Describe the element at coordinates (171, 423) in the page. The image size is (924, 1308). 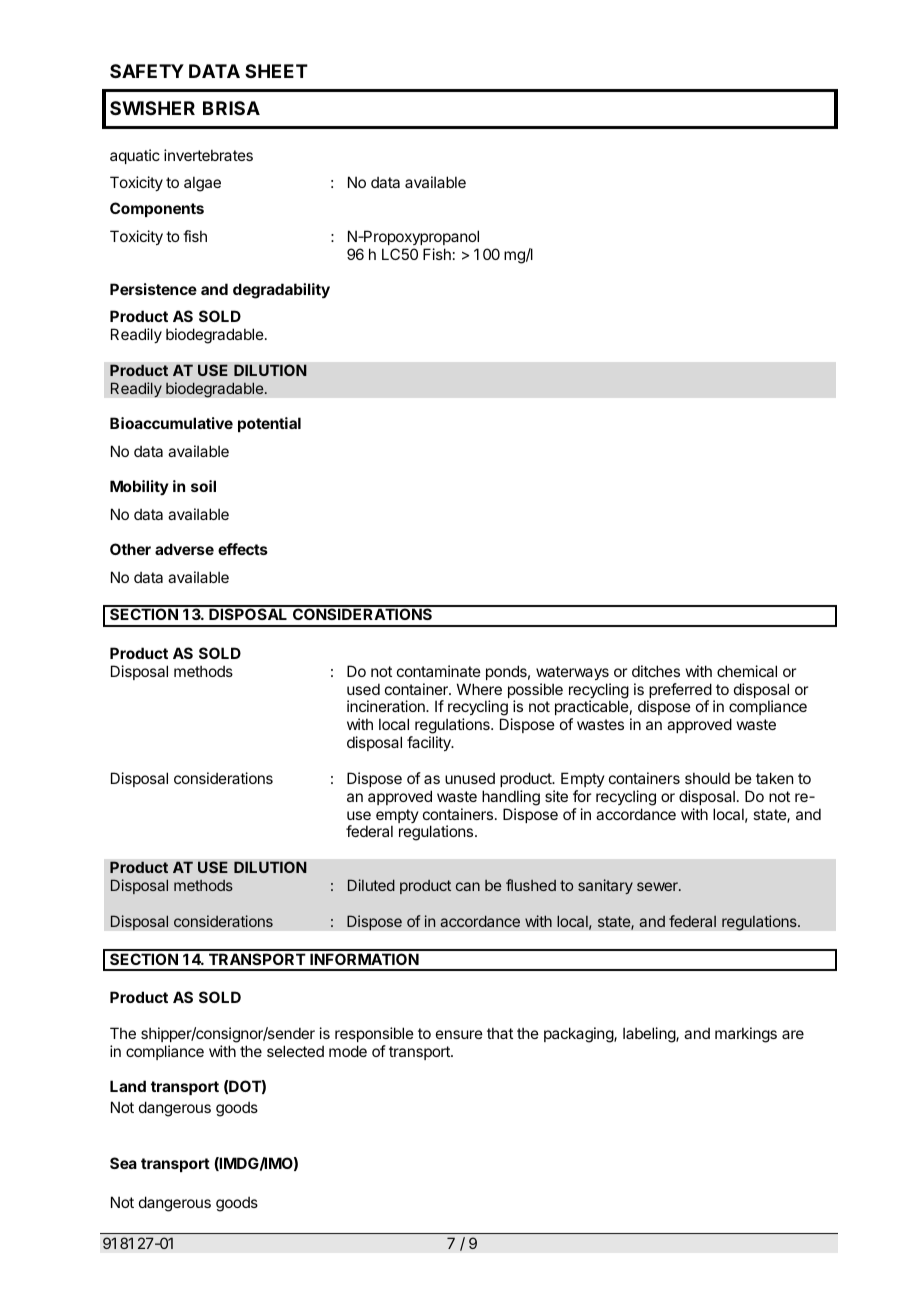
I see `Bioaccumulative` at that location.
